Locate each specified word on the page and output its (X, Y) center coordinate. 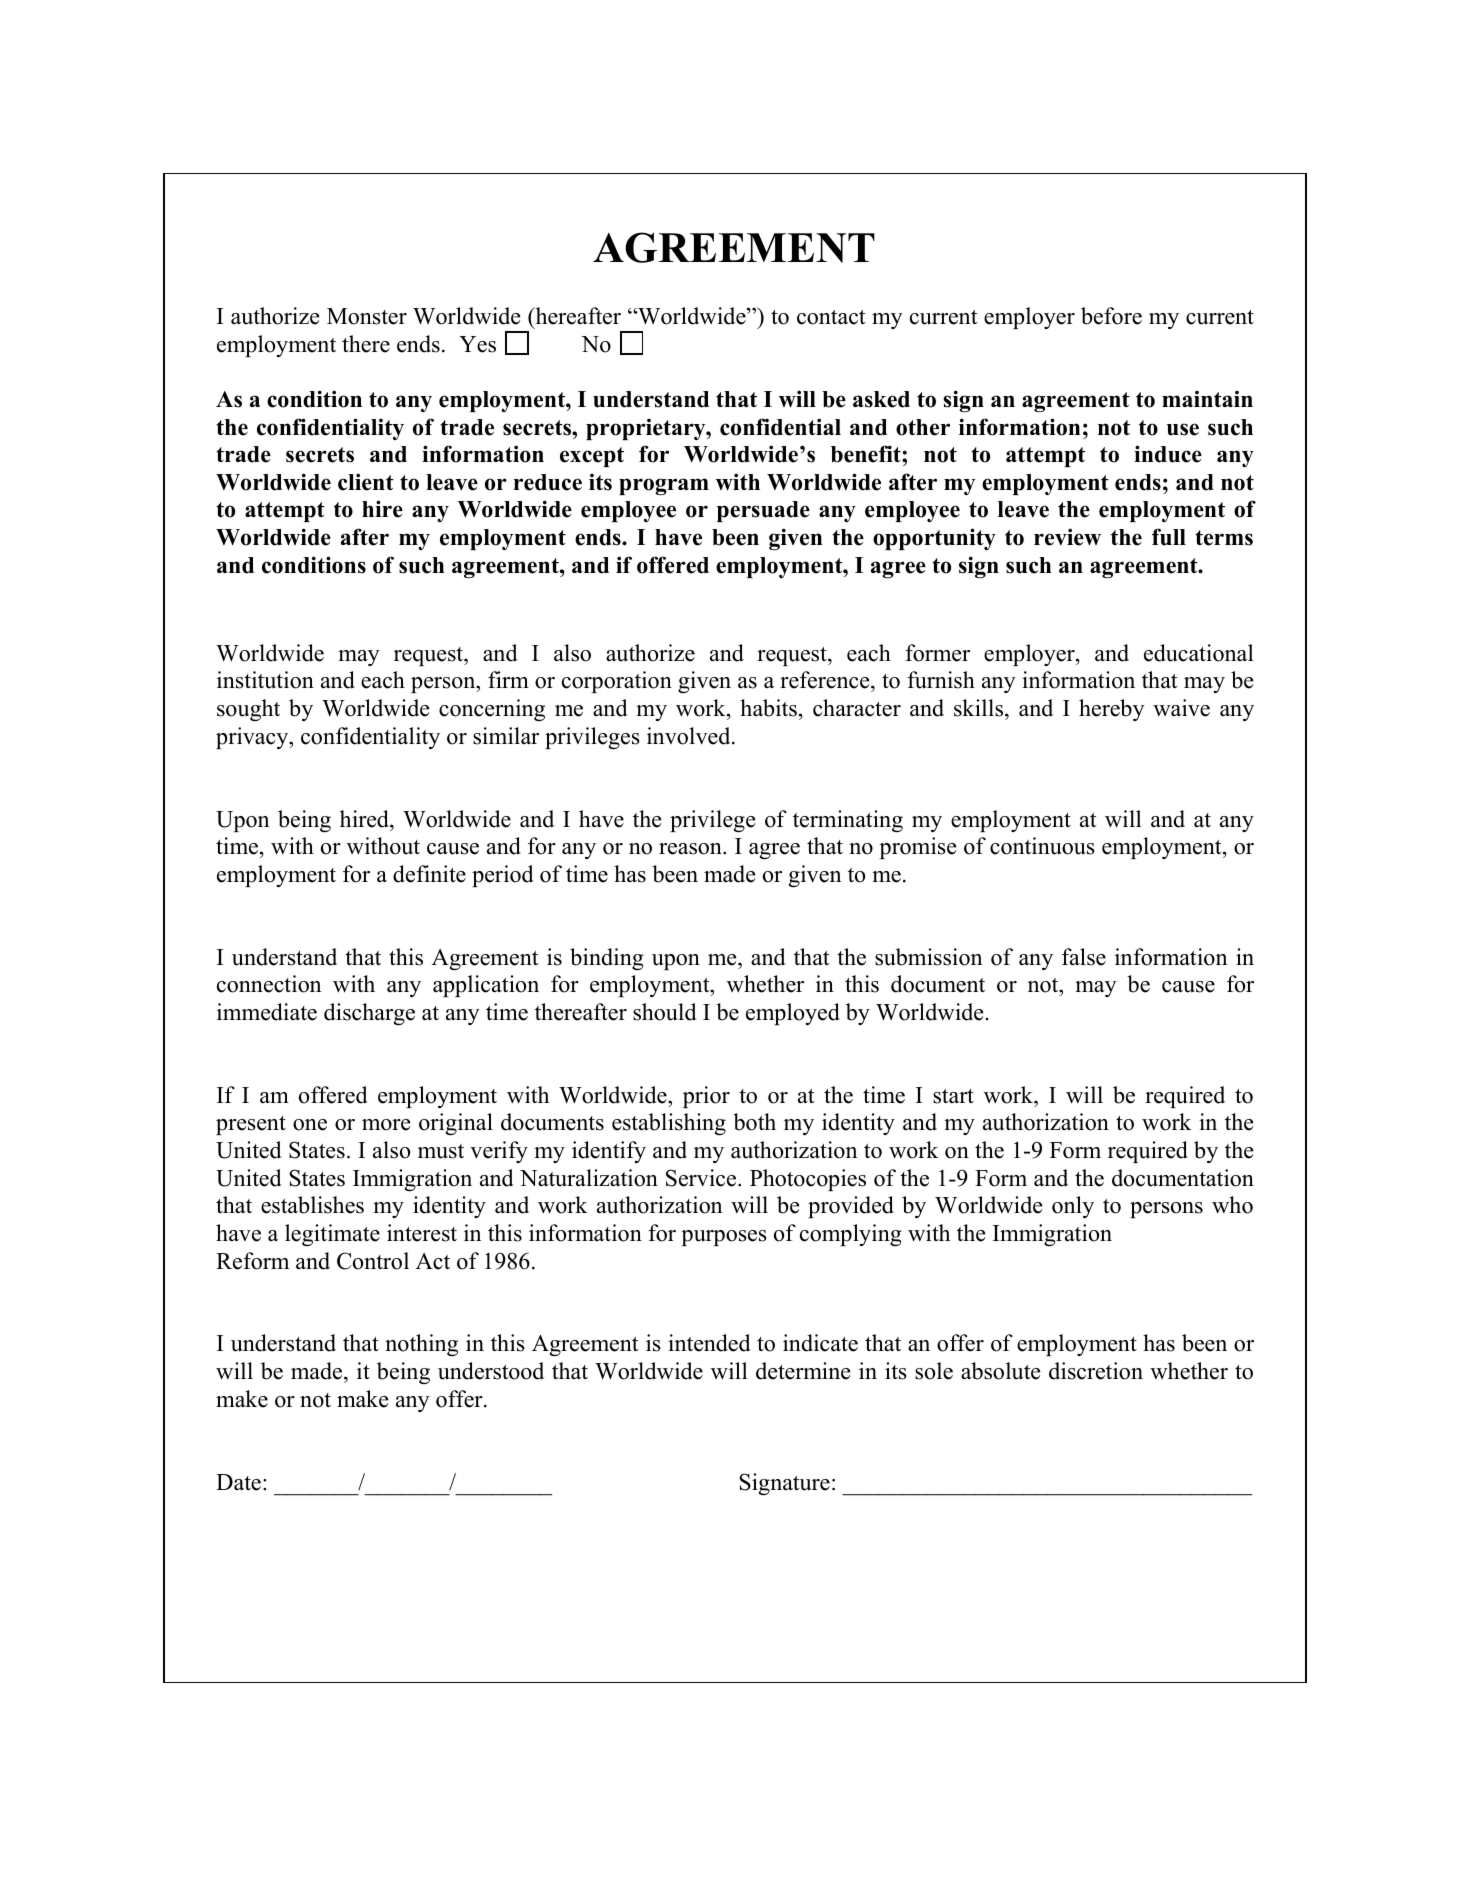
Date (238, 1482)
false (1084, 957)
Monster (367, 316)
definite (429, 874)
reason (691, 849)
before (1111, 316)
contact (831, 317)
